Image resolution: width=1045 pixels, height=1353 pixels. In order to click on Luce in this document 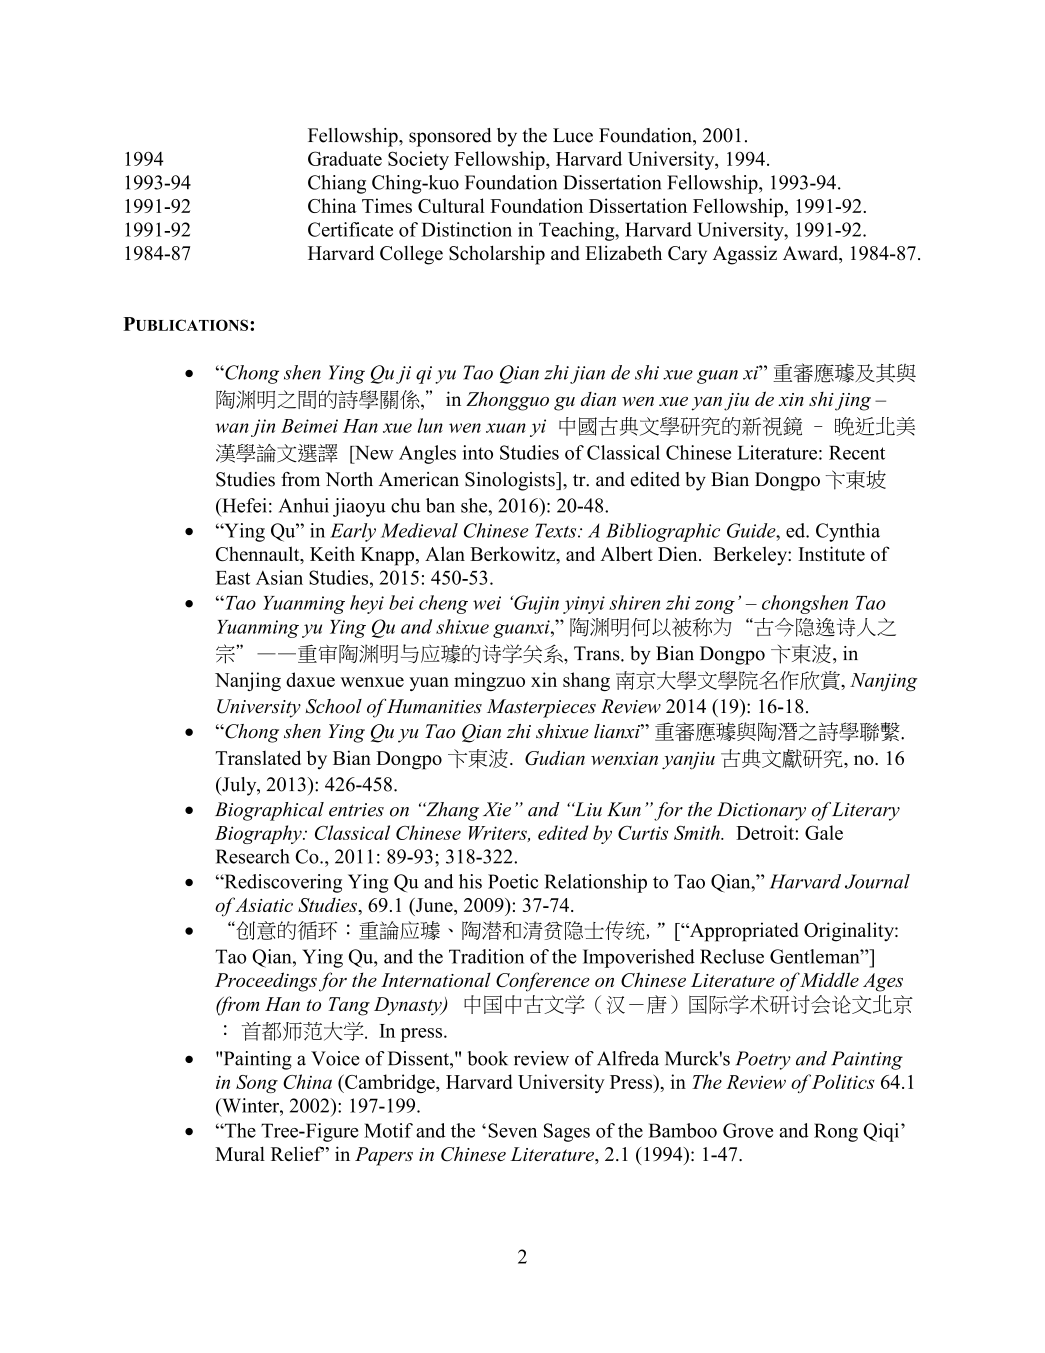, I will do `click(573, 135)`.
